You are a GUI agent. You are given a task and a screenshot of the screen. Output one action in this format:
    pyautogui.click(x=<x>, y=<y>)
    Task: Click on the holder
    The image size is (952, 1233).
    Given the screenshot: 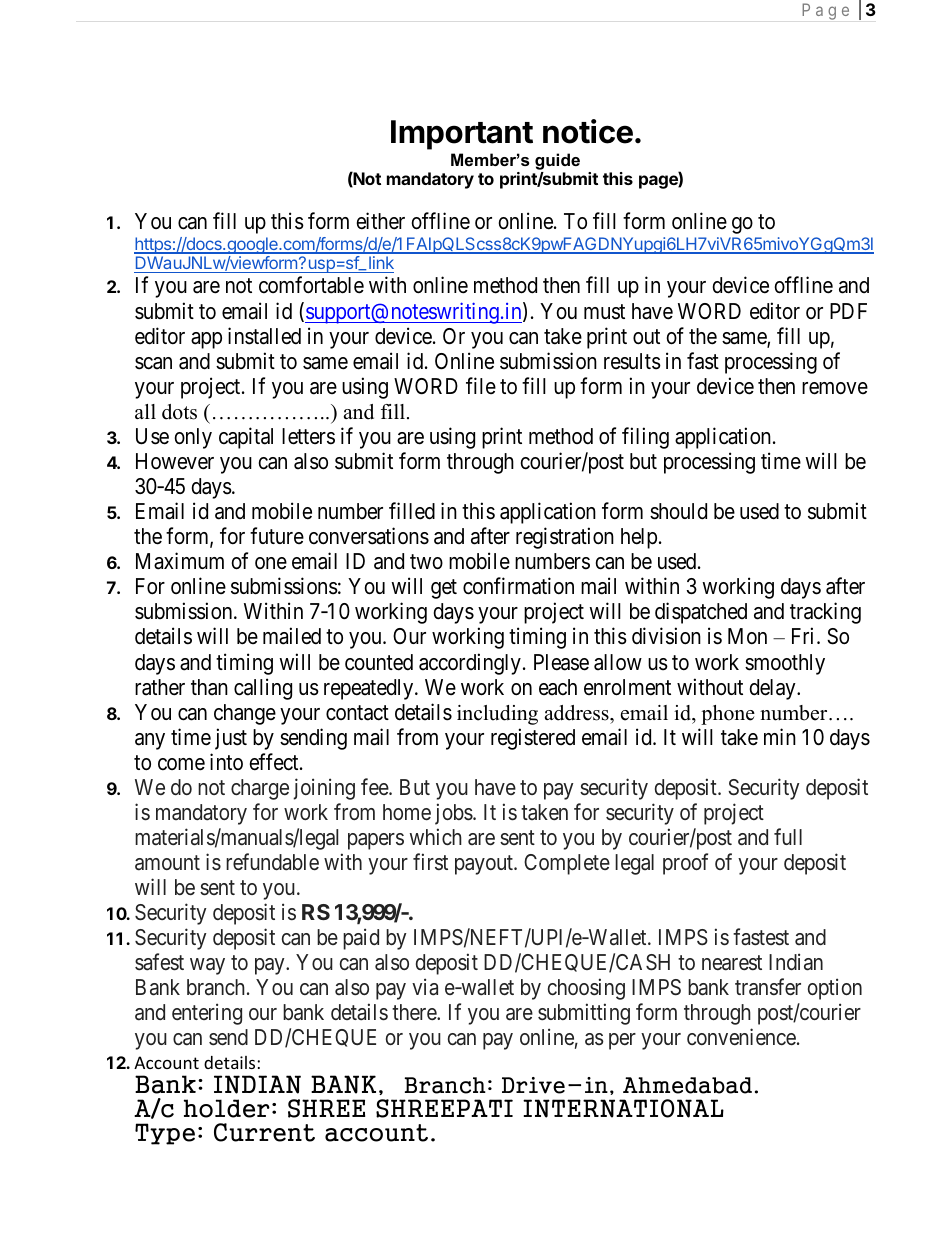 What is the action you would take?
    pyautogui.click(x=227, y=1108)
